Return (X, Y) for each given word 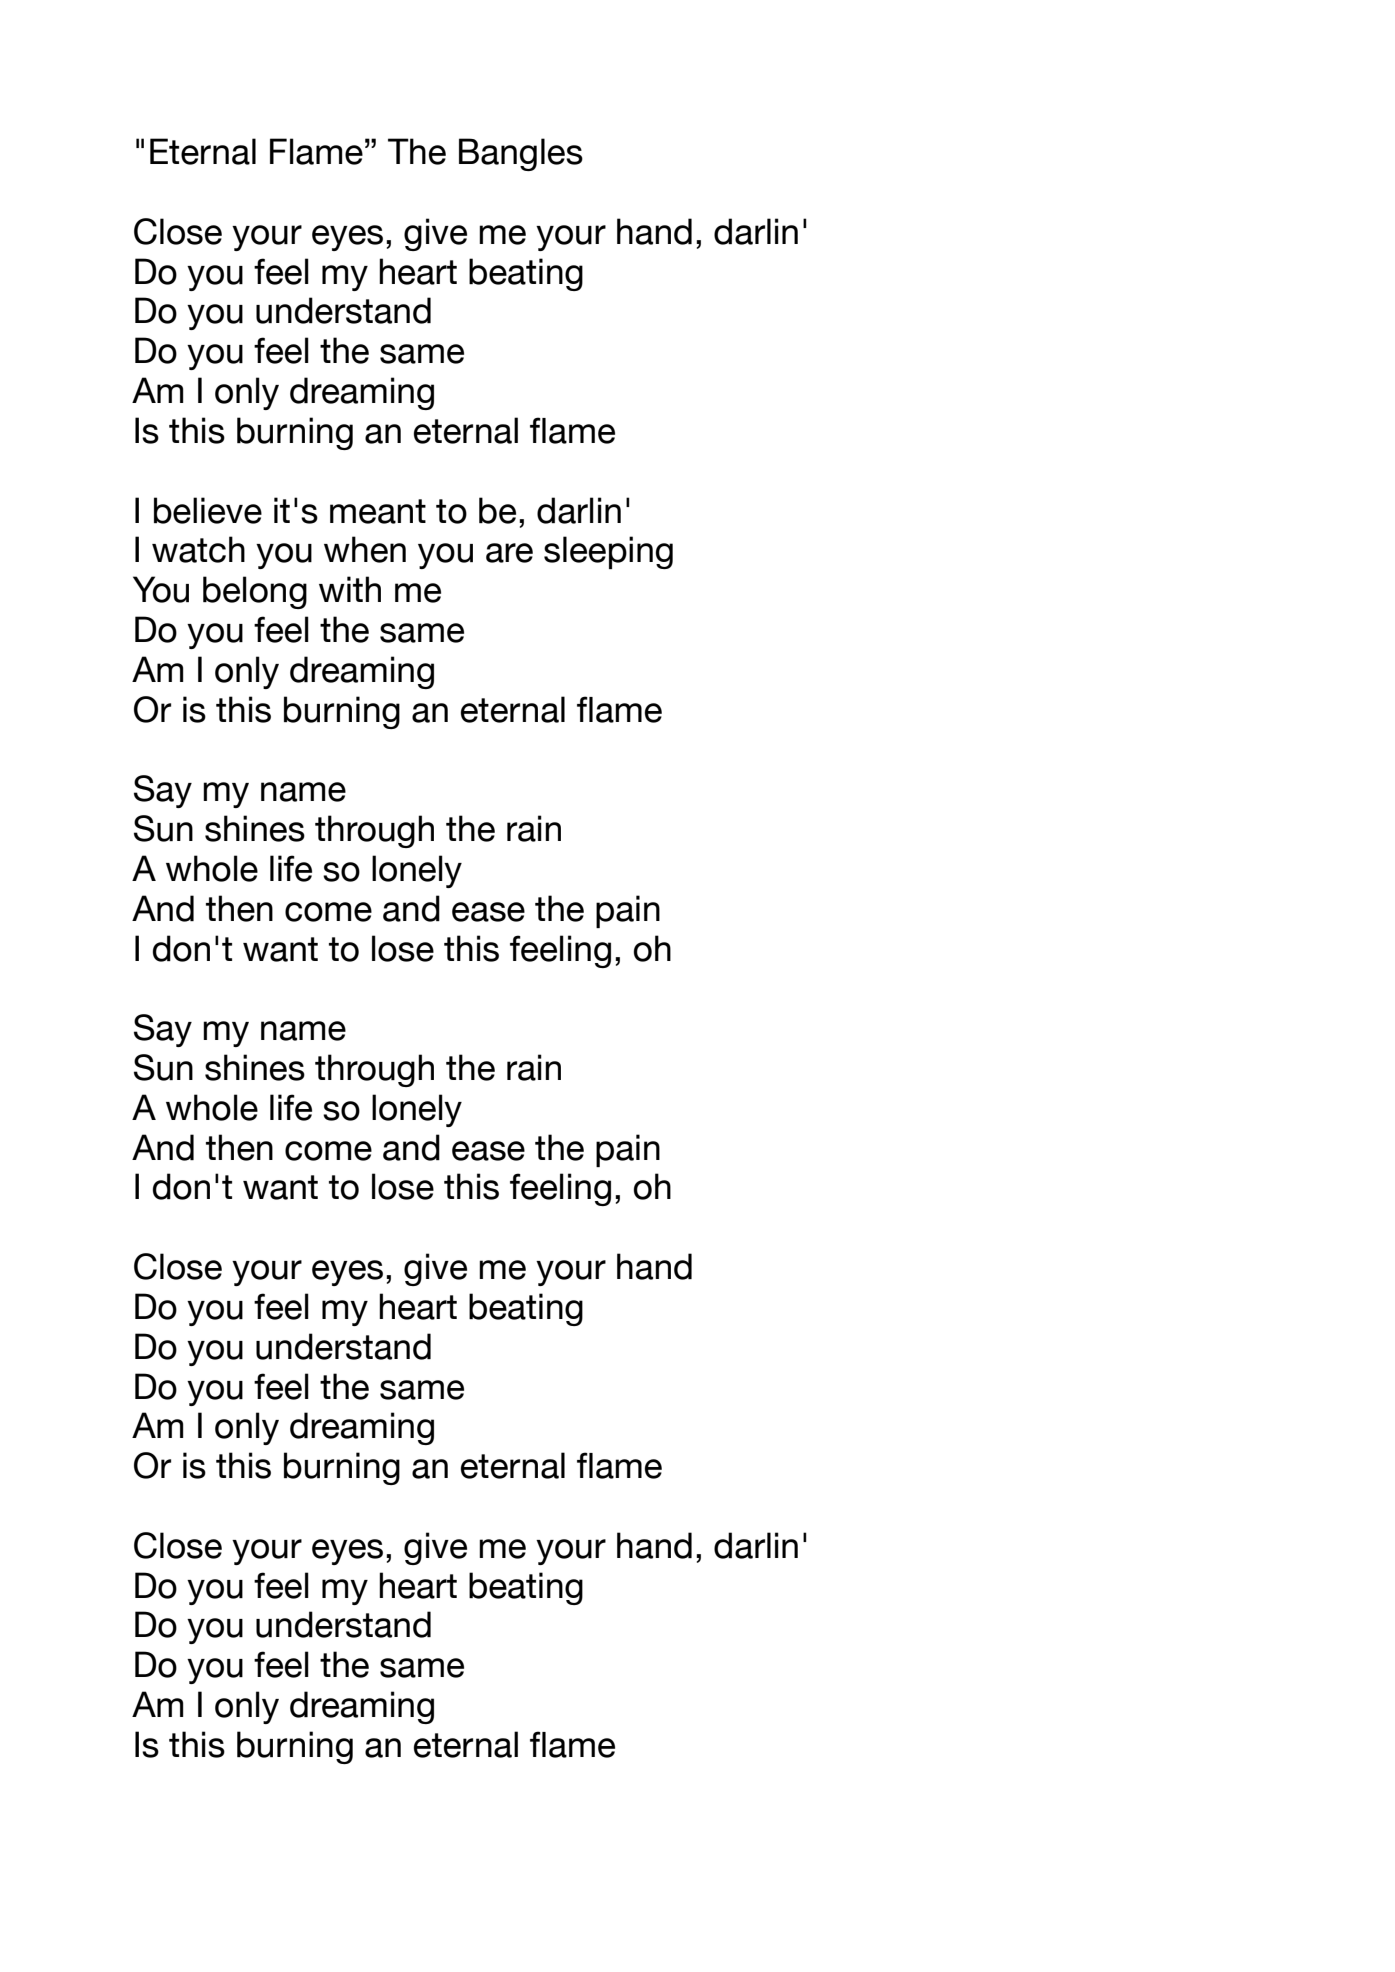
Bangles (521, 154)
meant (378, 511)
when (365, 549)
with (350, 589)
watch (198, 549)
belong (255, 592)
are (509, 553)
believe (208, 510)
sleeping (608, 552)
